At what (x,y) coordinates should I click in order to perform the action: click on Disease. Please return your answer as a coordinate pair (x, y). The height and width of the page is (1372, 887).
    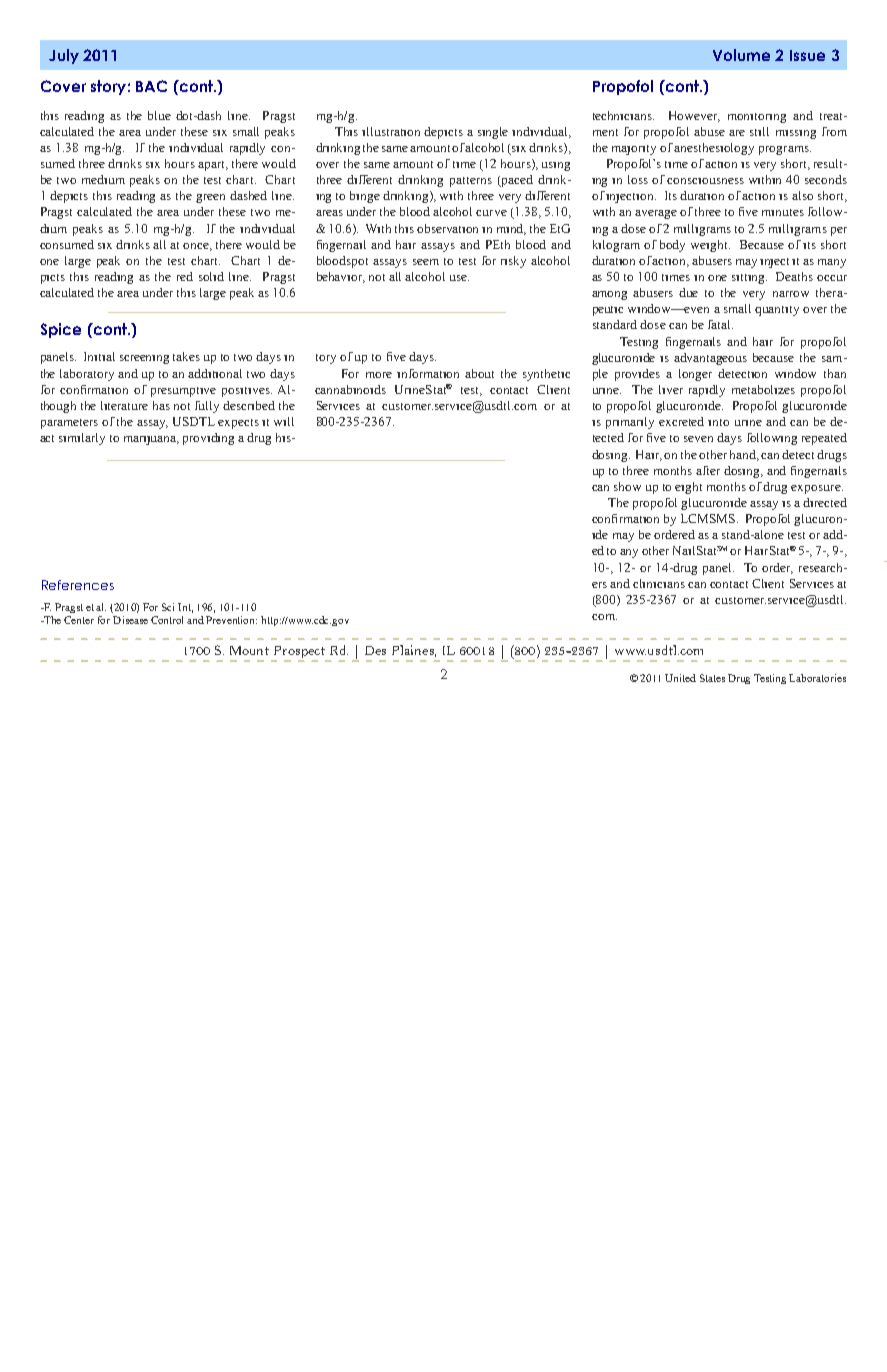
    Looking at the image, I should click on (130, 620).
